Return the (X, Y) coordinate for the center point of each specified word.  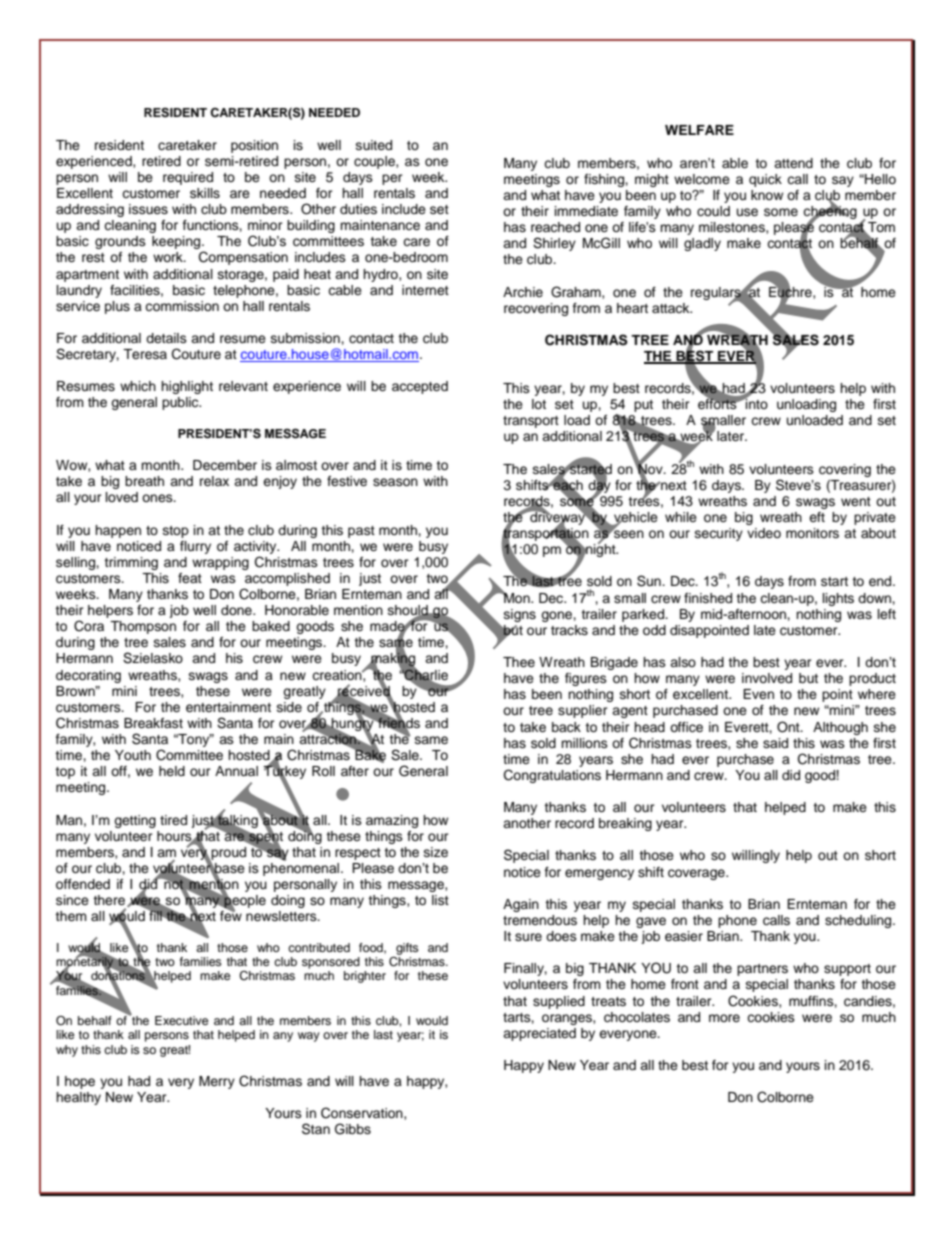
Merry (217, 1082)
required (188, 178)
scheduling (859, 921)
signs (520, 615)
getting (135, 821)
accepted (420, 387)
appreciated (539, 1034)
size (436, 852)
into (756, 403)
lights (838, 599)
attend (793, 163)
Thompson (143, 627)
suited (374, 145)
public (181, 403)
